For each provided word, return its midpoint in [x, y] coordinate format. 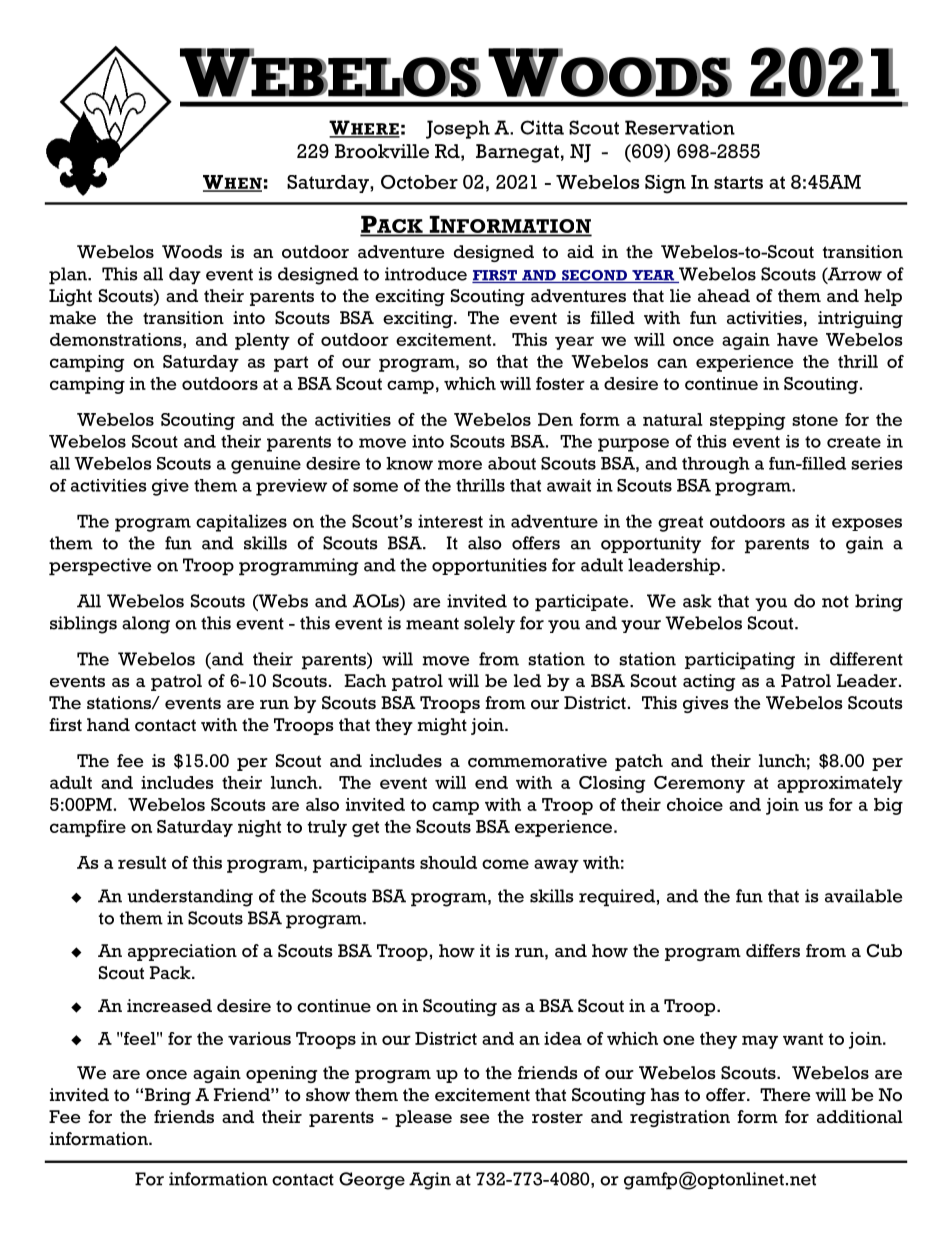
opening [281, 1074]
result [142, 862]
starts [738, 182]
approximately [840, 784]
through [716, 465]
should [448, 862]
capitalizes [241, 523]
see [475, 1119]
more [460, 465]
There [785, 1095]
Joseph [458, 129]
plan [69, 276]
